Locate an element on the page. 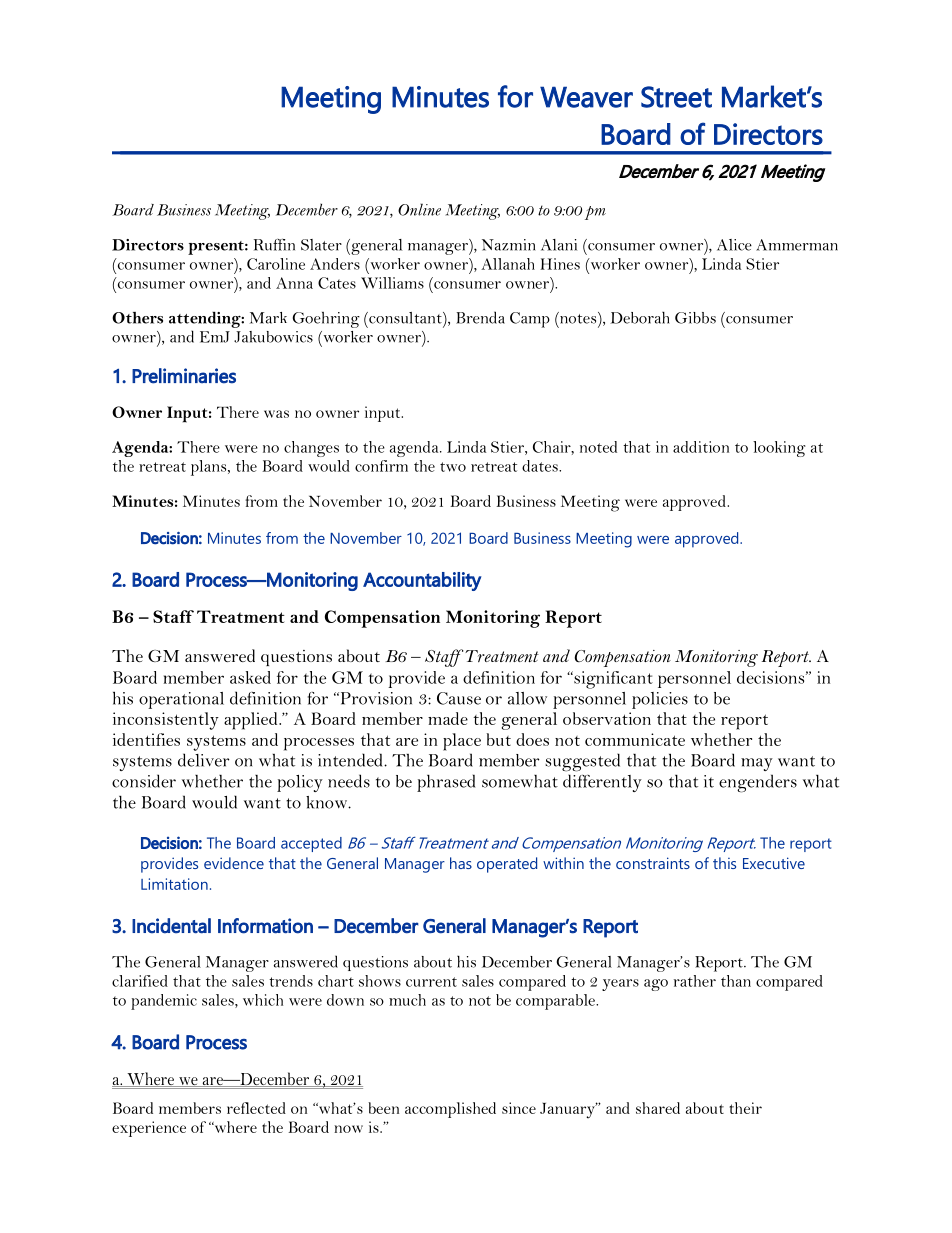 The width and height of the image is (952, 1233). two is located at coordinates (453, 467).
